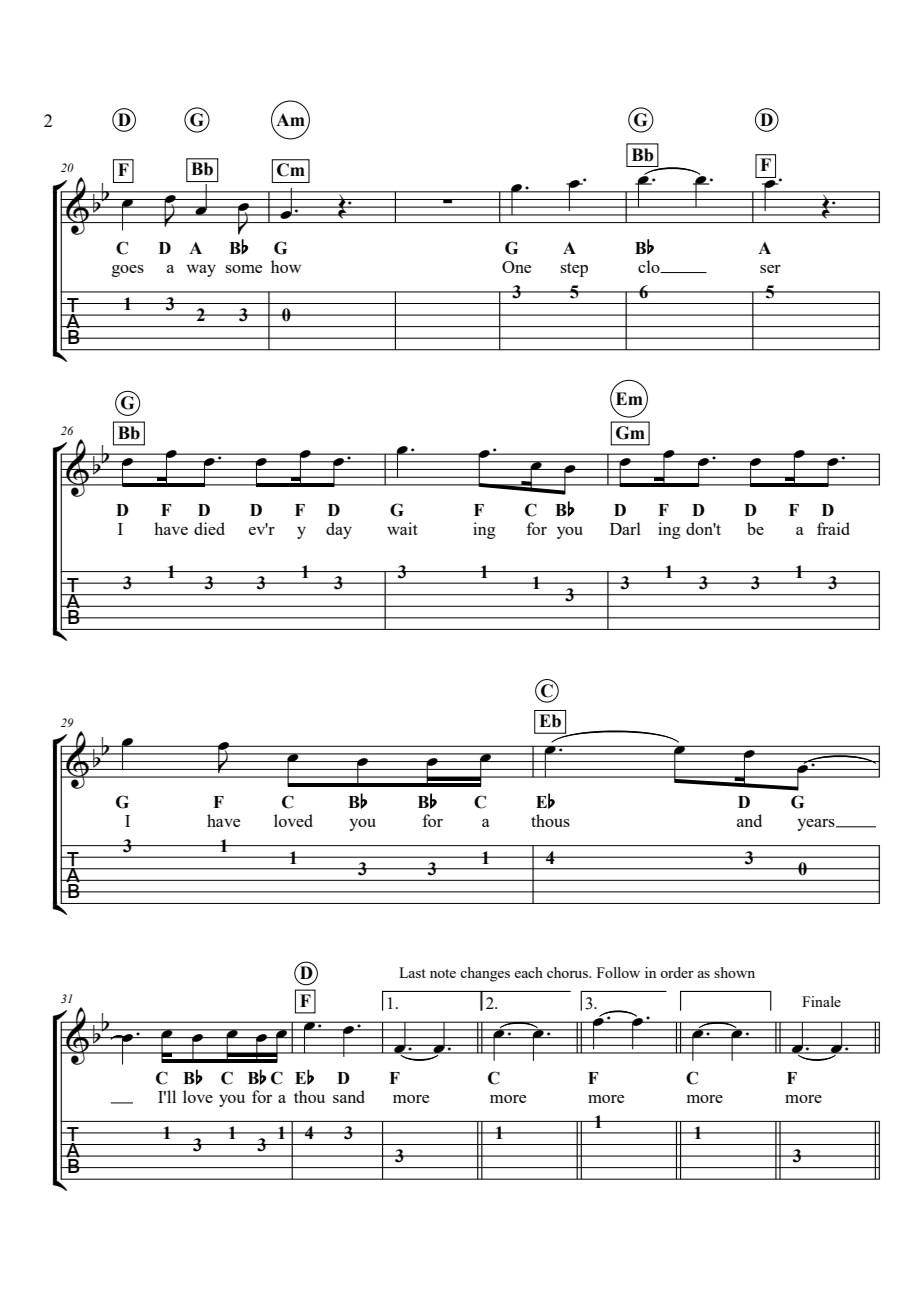  What do you see at coordinates (412, 972) in the document?
I see `Last` at bounding box center [412, 972].
